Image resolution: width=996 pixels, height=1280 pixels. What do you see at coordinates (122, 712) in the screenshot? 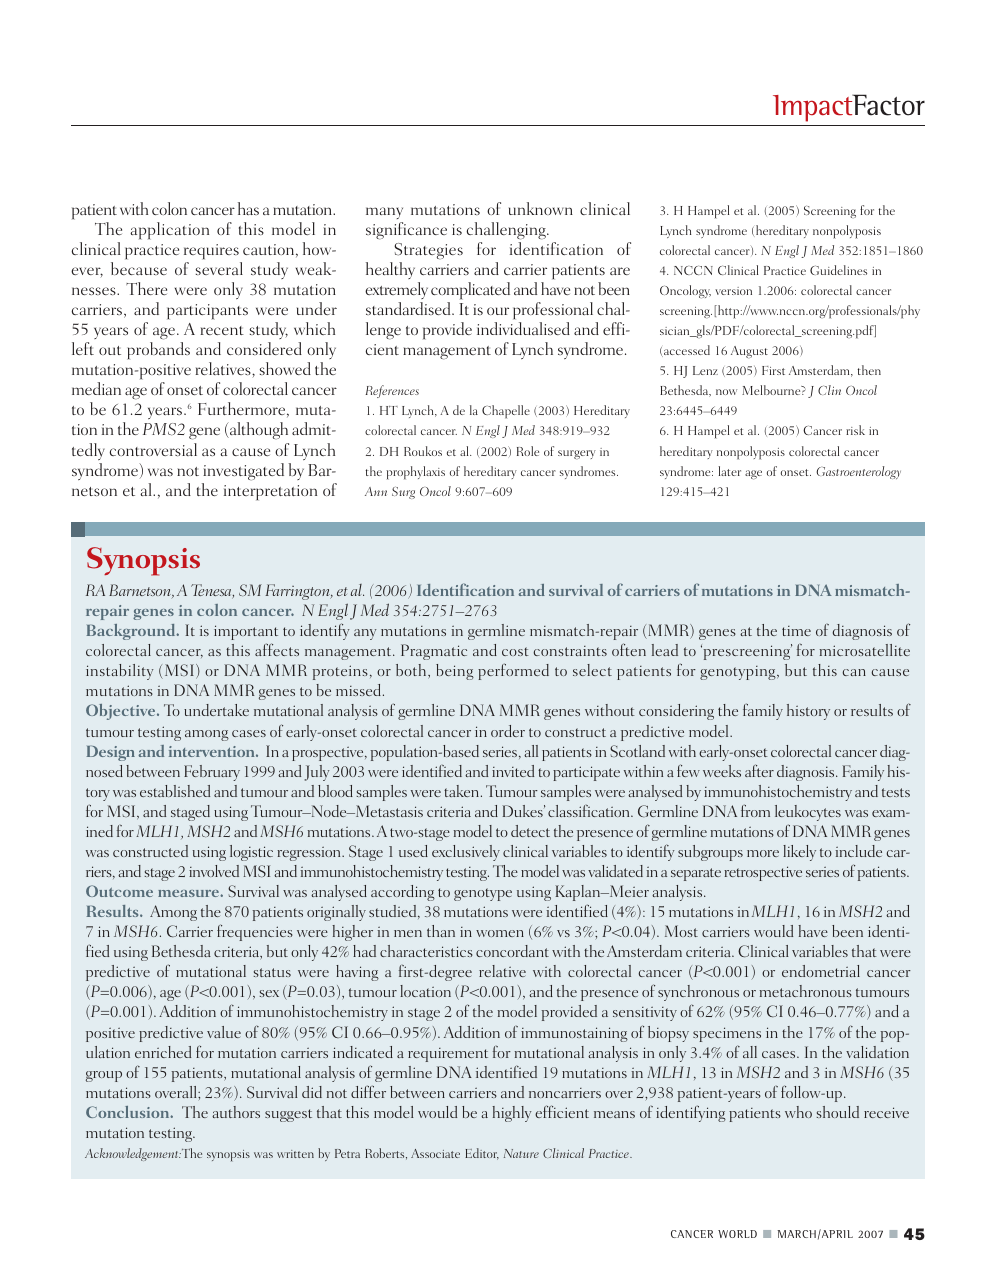
I see `Objective` at bounding box center [122, 712].
